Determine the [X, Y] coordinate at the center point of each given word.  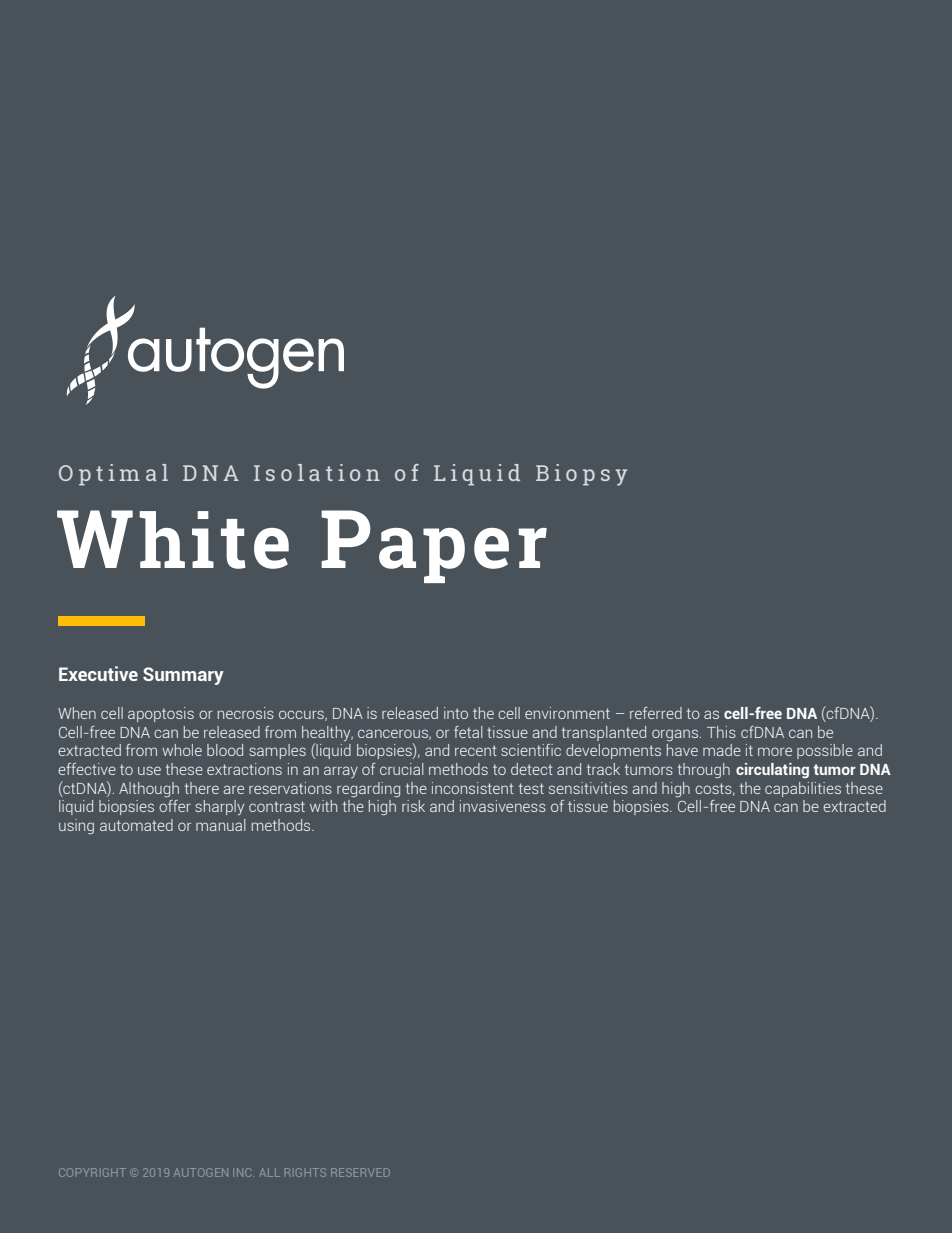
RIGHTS [305, 1172]
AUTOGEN [201, 1172]
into [456, 713]
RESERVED [360, 1172]
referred [656, 713]
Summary [183, 676]
